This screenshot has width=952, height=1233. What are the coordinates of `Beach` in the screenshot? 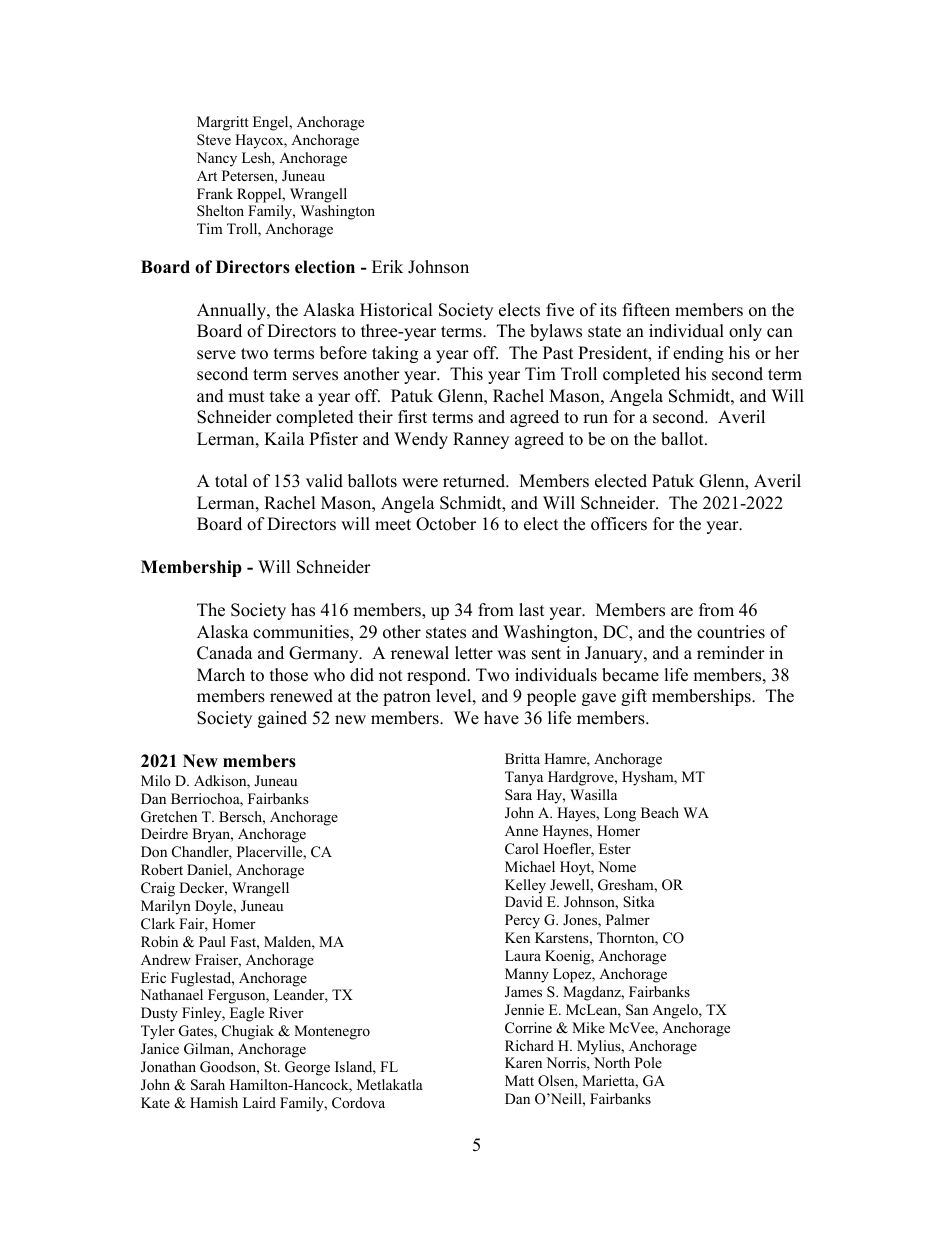 It's located at (660, 812).
